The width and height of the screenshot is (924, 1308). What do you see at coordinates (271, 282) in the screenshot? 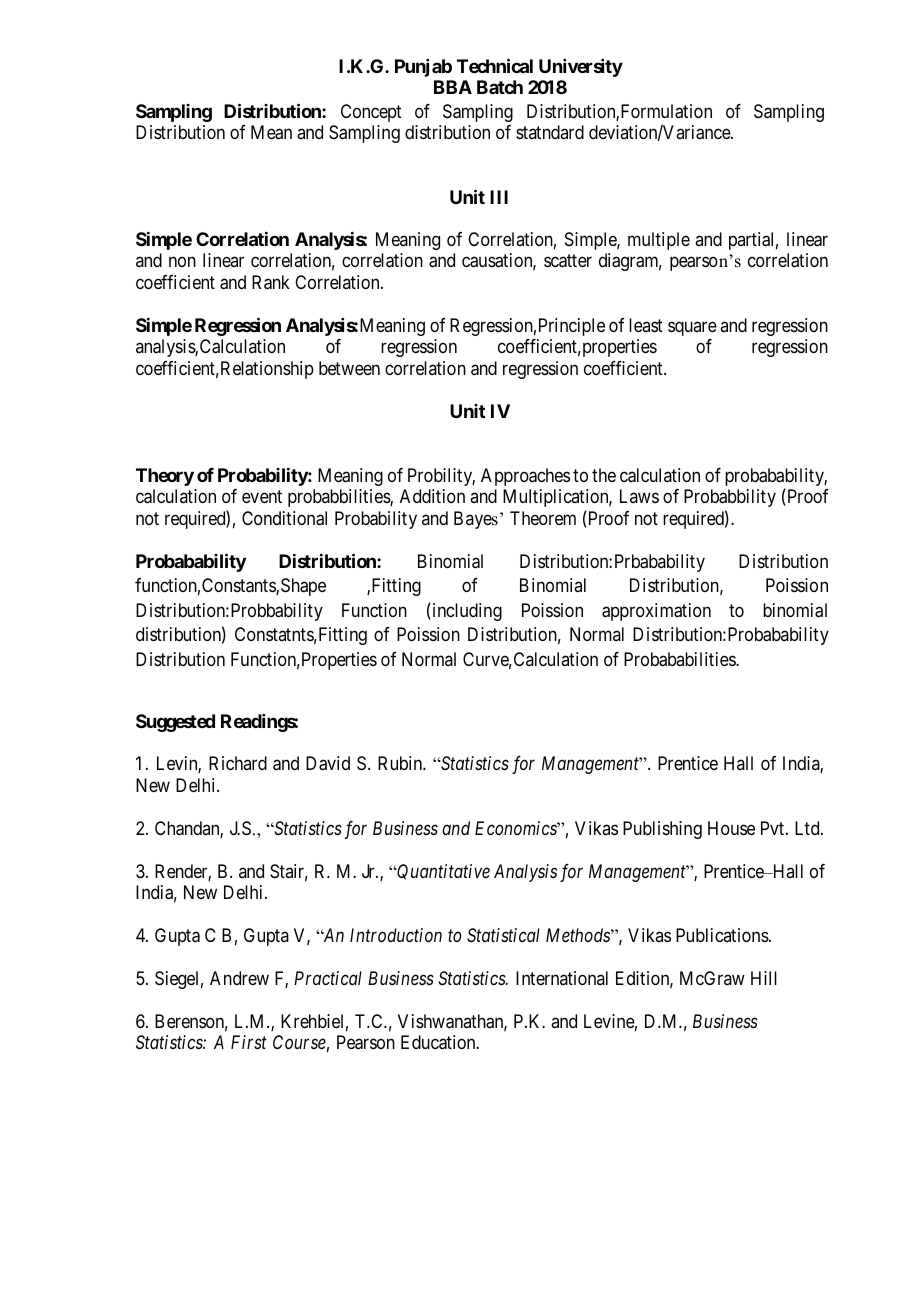
I see `Rank` at bounding box center [271, 282].
